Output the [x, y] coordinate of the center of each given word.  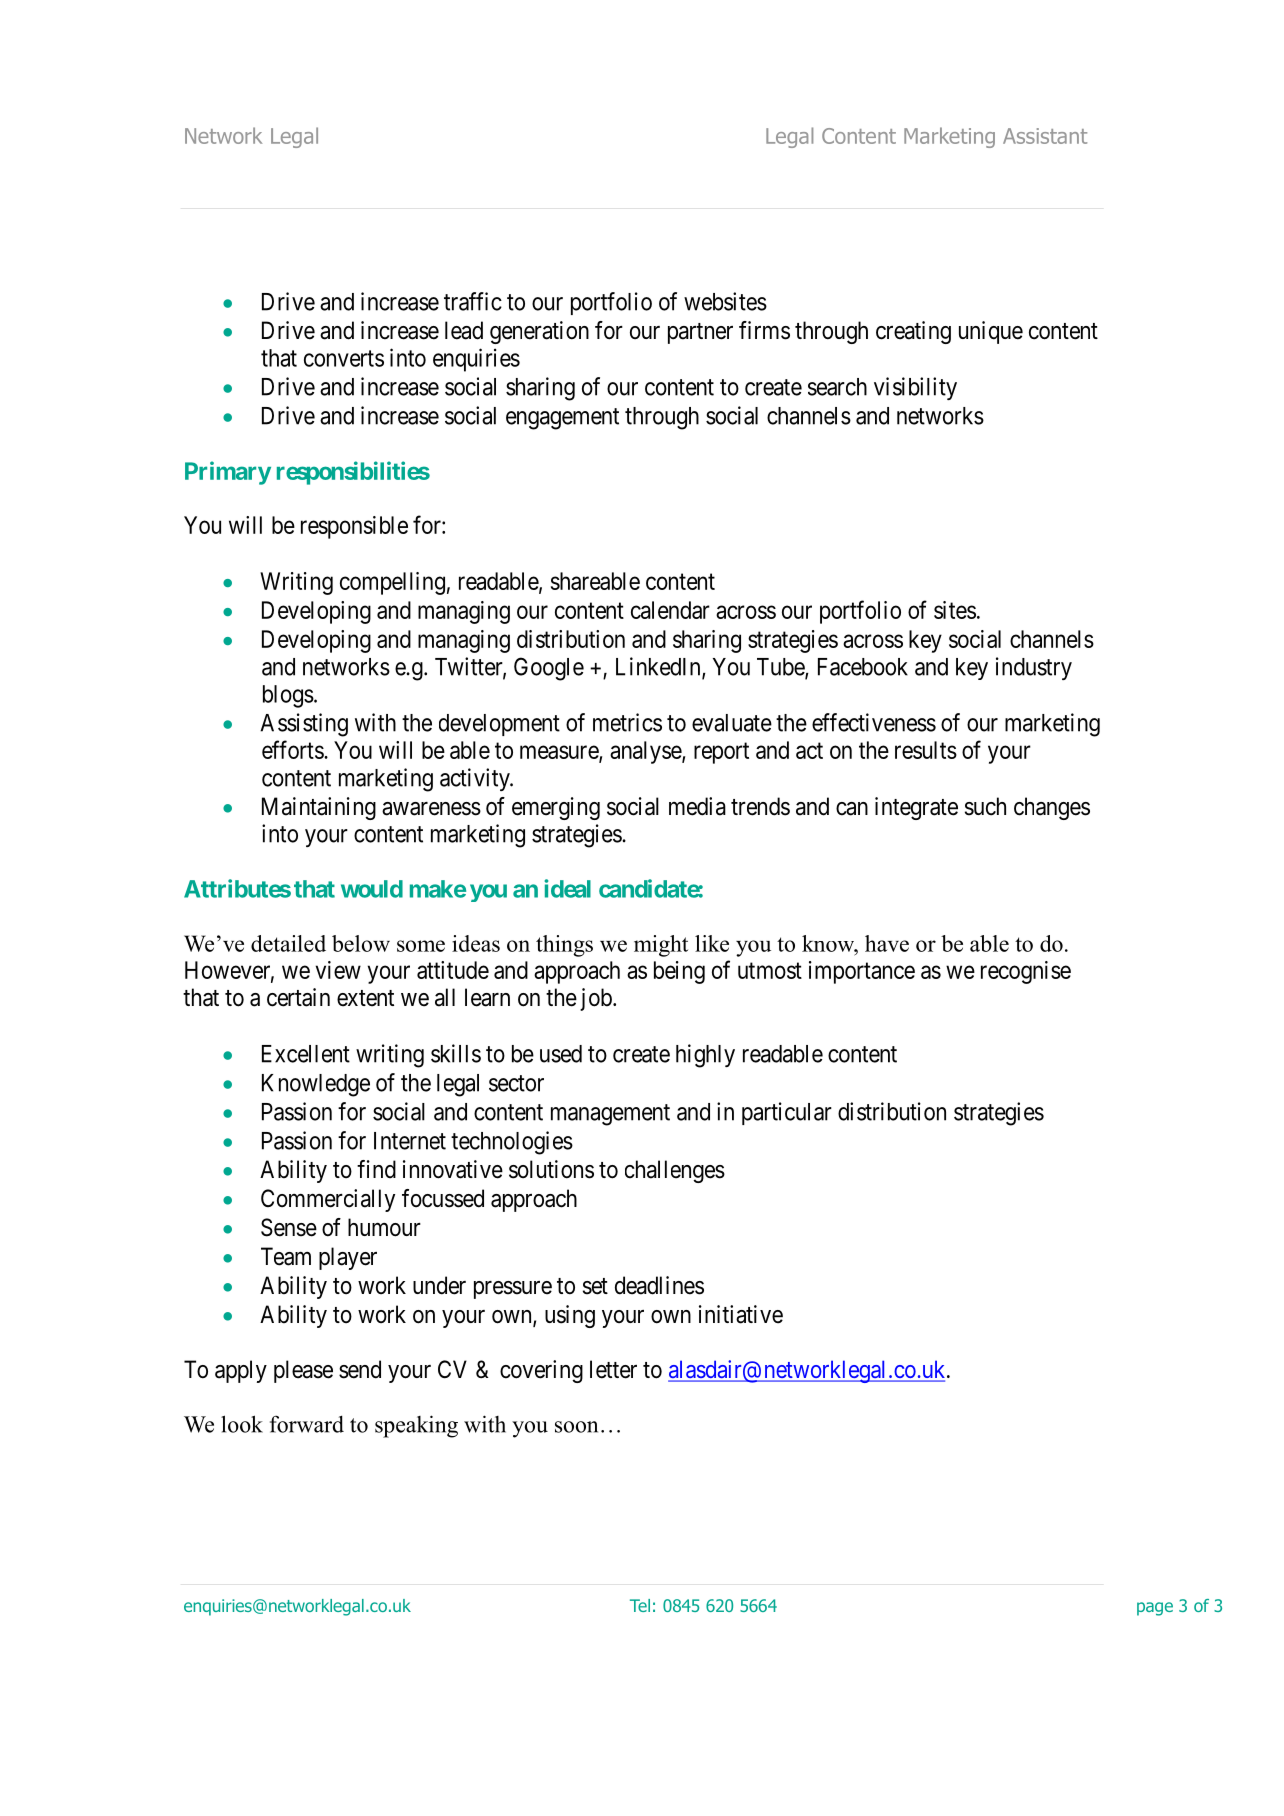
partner [700, 333]
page [1155, 1609]
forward [307, 1424]
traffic [473, 301]
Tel [640, 1605]
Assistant [1045, 136]
